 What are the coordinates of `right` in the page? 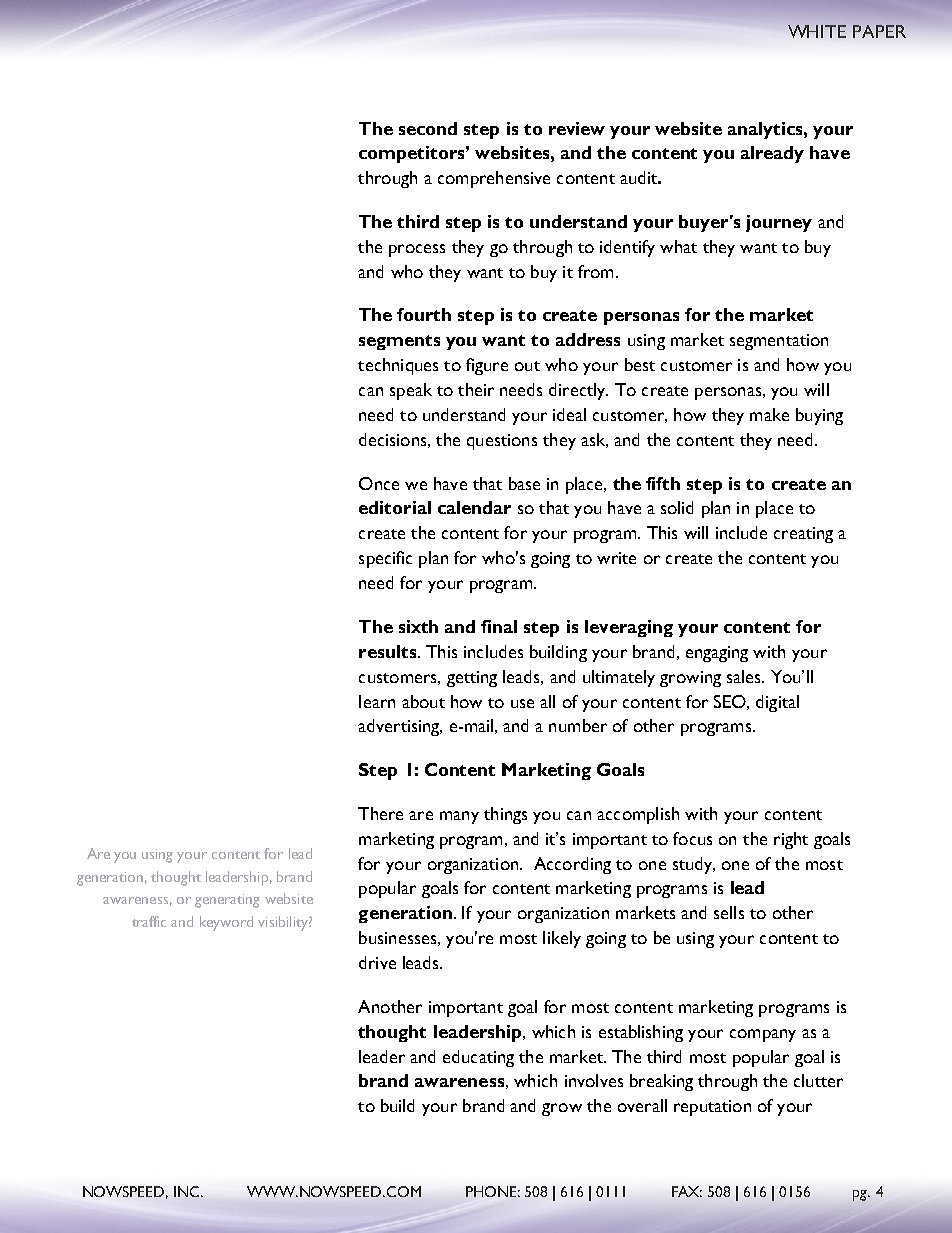 It's located at (791, 840).
